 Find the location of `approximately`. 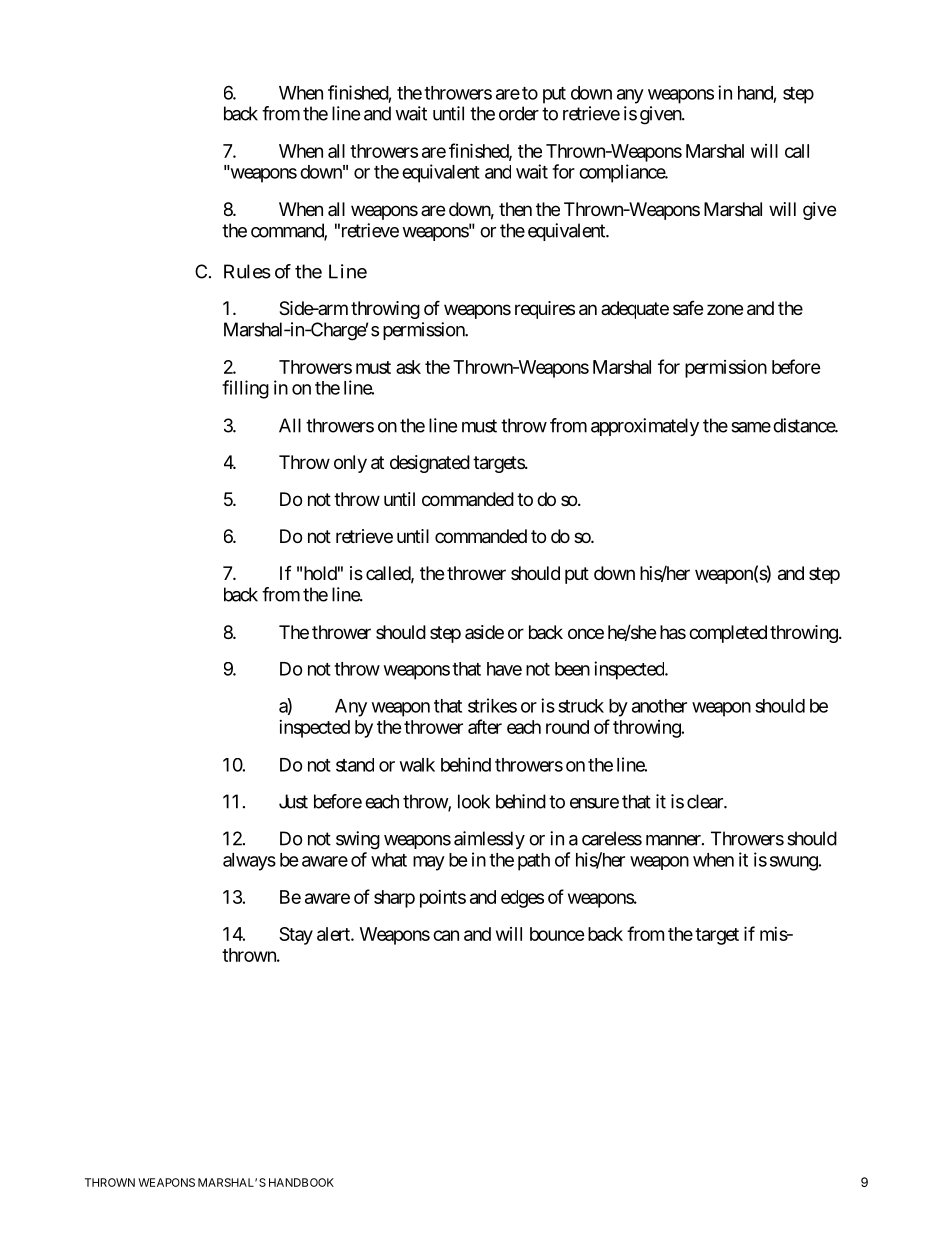

approximately is located at coordinates (645, 427).
